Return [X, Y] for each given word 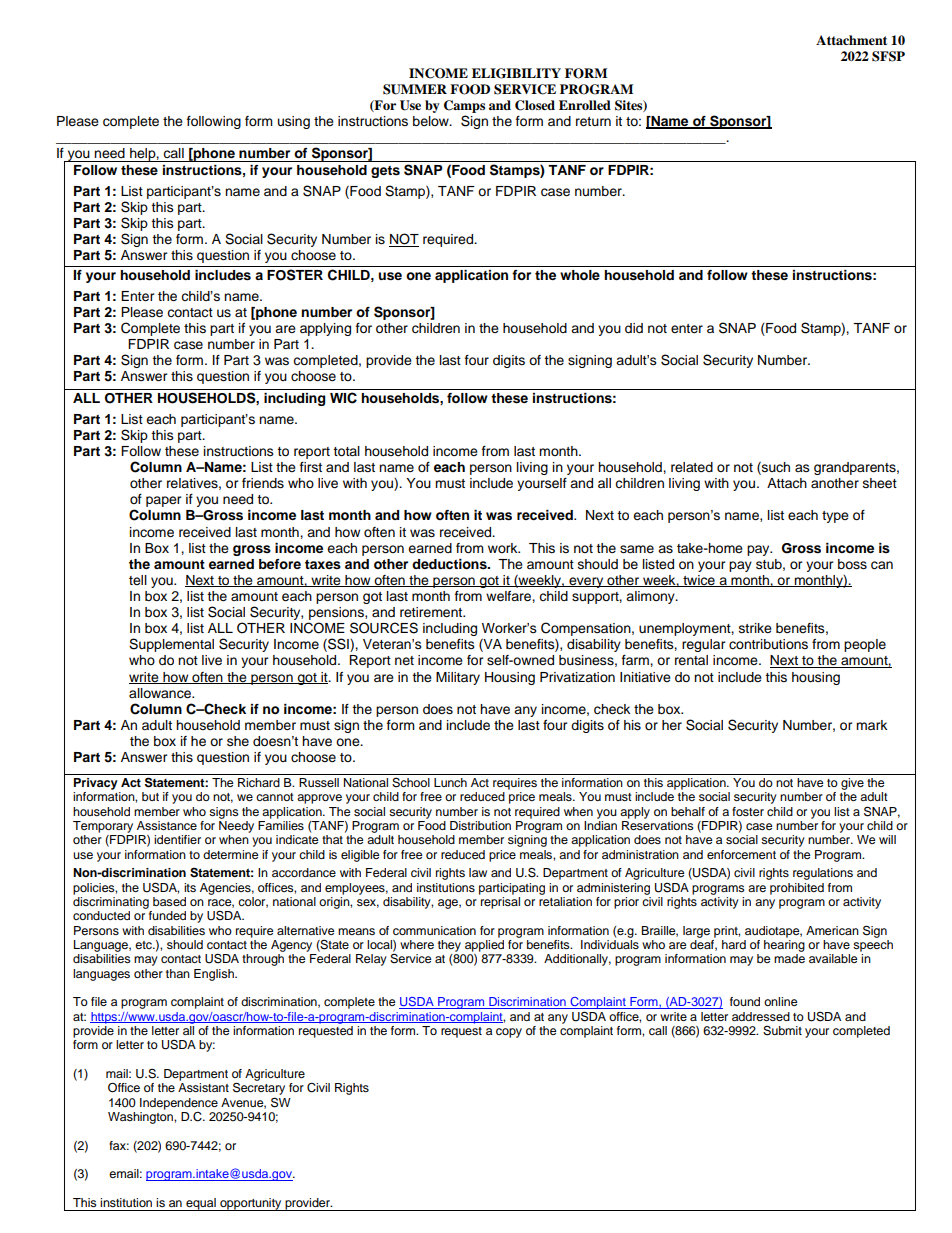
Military [458, 678]
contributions [768, 644]
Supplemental [171, 645]
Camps [464, 106]
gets [385, 172]
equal [201, 1204]
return [593, 122]
